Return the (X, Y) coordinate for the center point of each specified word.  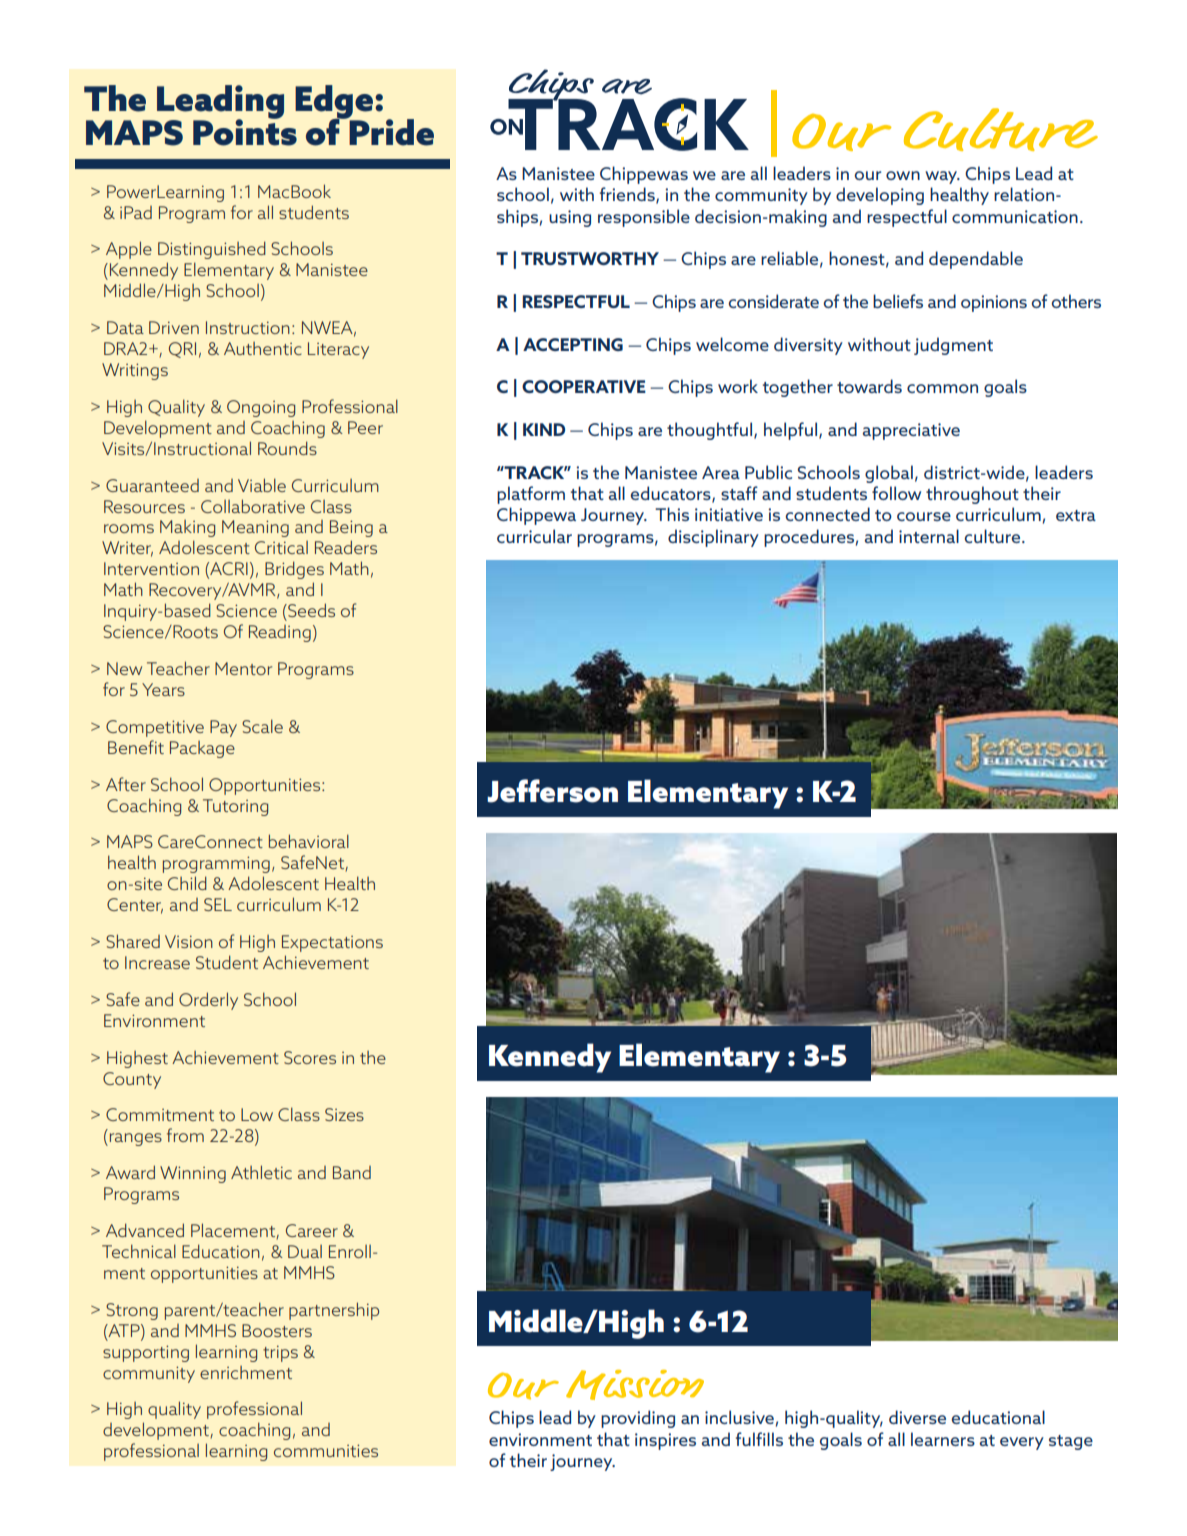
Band (352, 1172)
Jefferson (552, 791)
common (942, 388)
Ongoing (261, 408)
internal (929, 536)
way (942, 177)
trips (280, 1354)
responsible (644, 218)
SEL (218, 904)
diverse (917, 1417)
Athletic (261, 1172)
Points (245, 131)
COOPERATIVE (584, 386)
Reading (280, 633)
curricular (534, 536)
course (924, 516)
